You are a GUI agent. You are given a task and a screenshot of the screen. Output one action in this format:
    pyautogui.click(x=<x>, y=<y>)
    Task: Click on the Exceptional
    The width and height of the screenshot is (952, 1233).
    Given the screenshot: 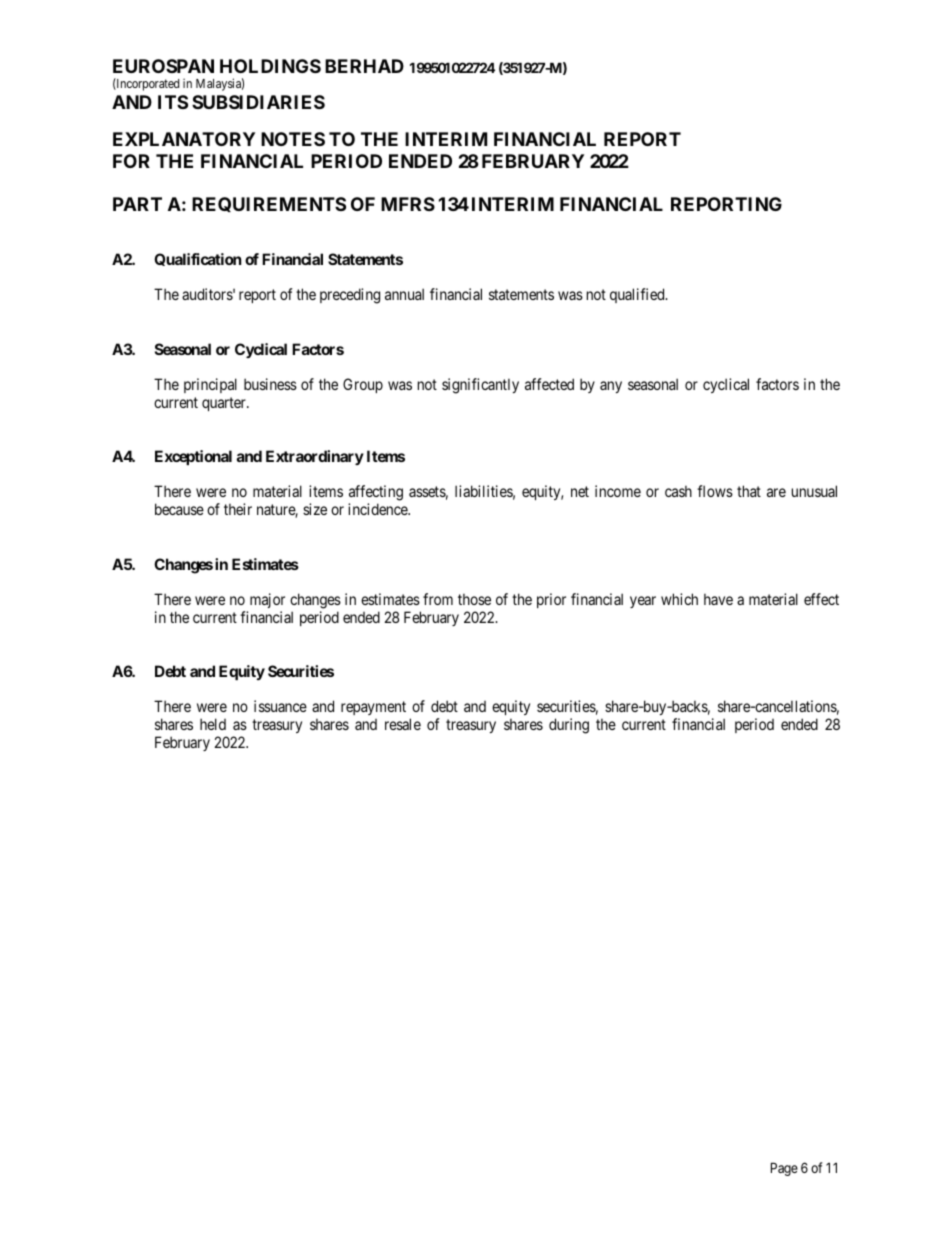 What is the action you would take?
    pyautogui.click(x=193, y=457)
